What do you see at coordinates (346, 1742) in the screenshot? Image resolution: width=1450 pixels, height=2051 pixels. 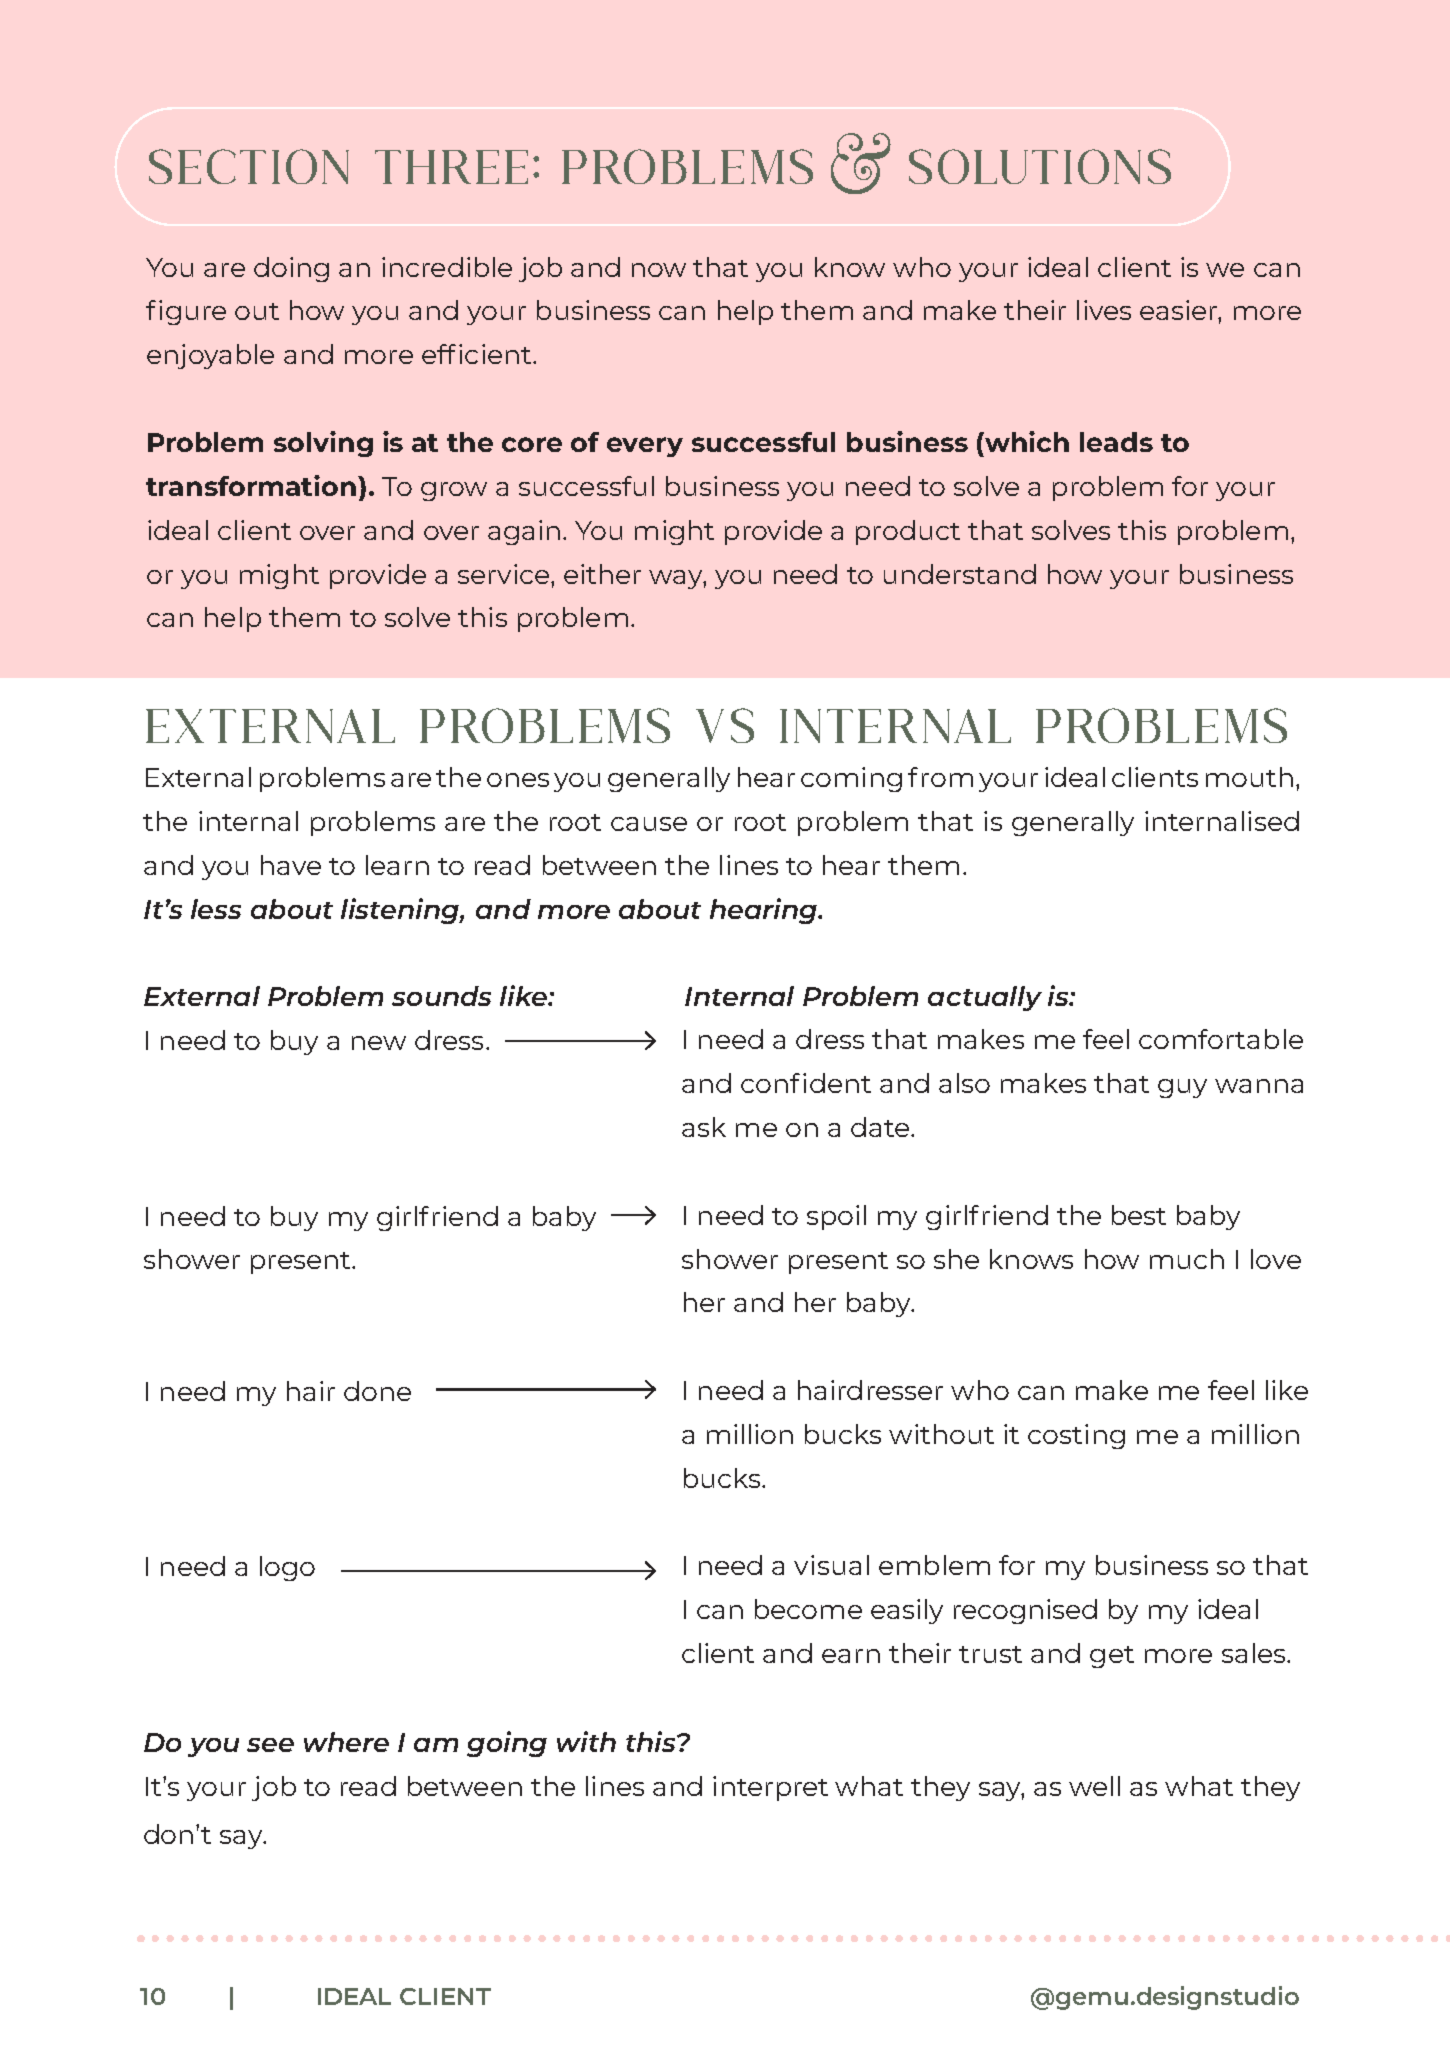 I see `where` at bounding box center [346, 1742].
